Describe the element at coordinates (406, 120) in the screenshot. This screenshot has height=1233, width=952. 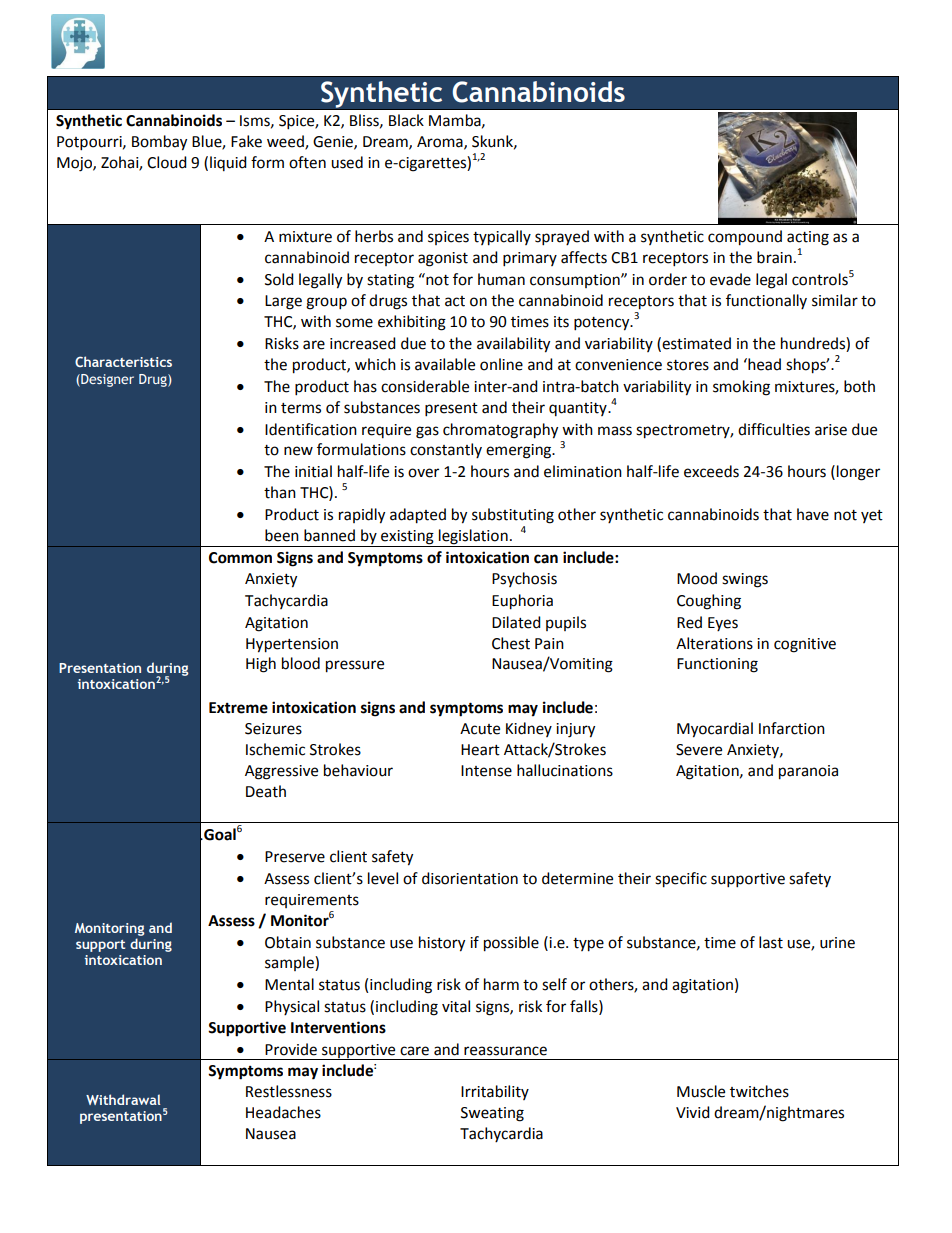
I see `Black` at that location.
